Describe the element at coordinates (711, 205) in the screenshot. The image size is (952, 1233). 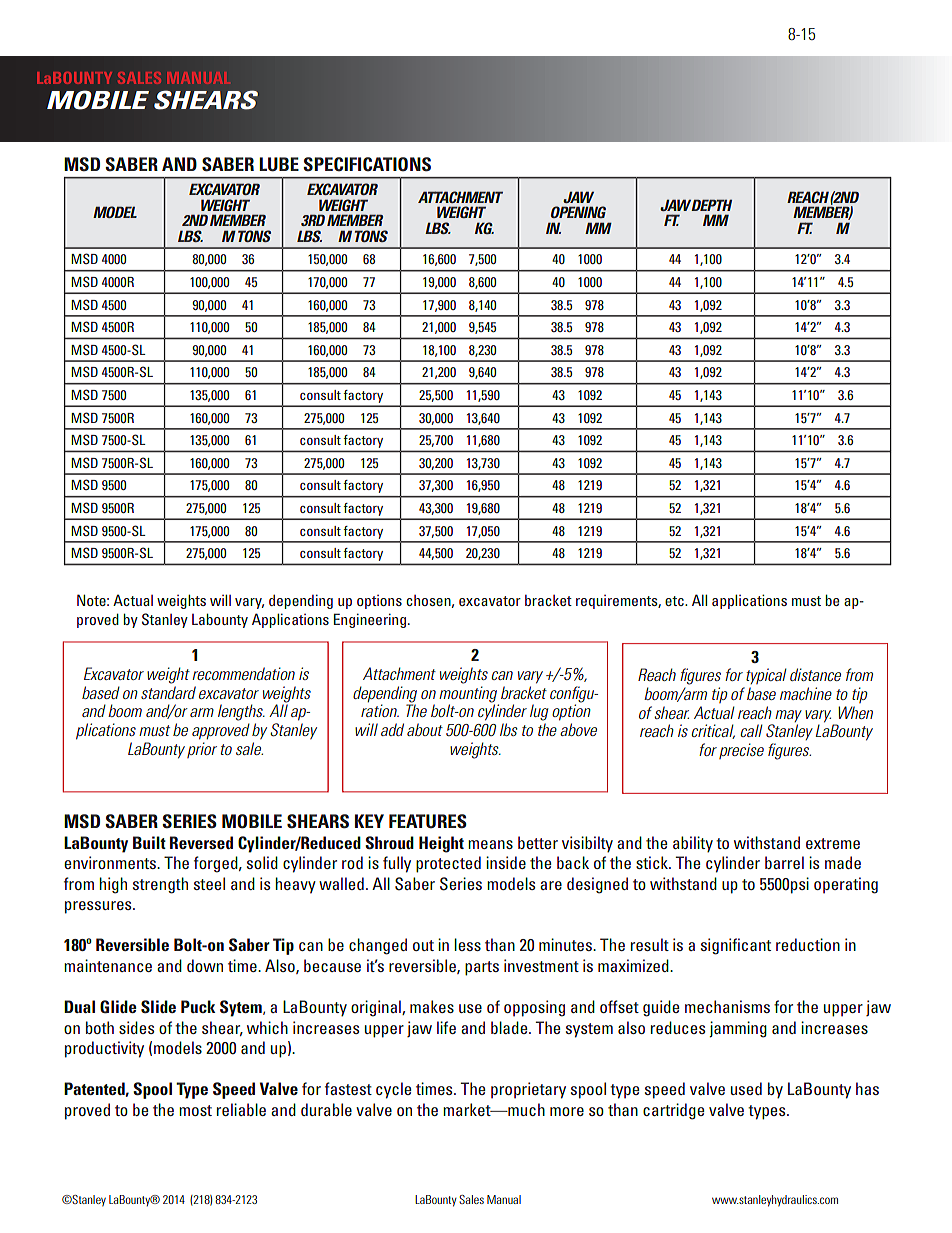
I see `DEPTH` at that location.
